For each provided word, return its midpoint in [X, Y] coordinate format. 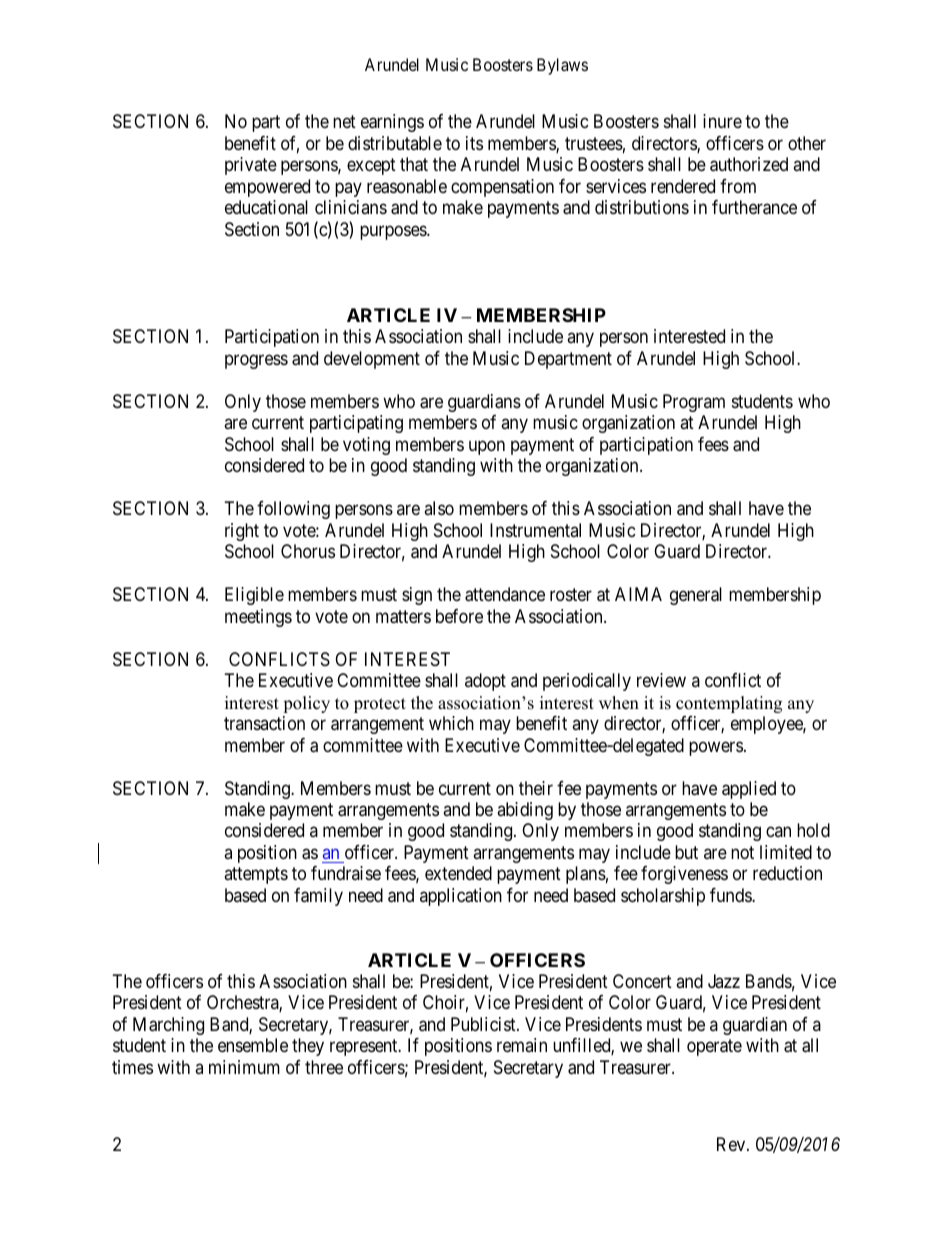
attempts [256, 876]
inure [722, 121]
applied [749, 790]
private [251, 166]
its [474, 143]
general [696, 596]
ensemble [253, 1045]
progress [256, 361]
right [242, 532]
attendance [505, 594]
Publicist [484, 1024]
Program [694, 403]
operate [714, 1048]
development [372, 360]
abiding [525, 811]
